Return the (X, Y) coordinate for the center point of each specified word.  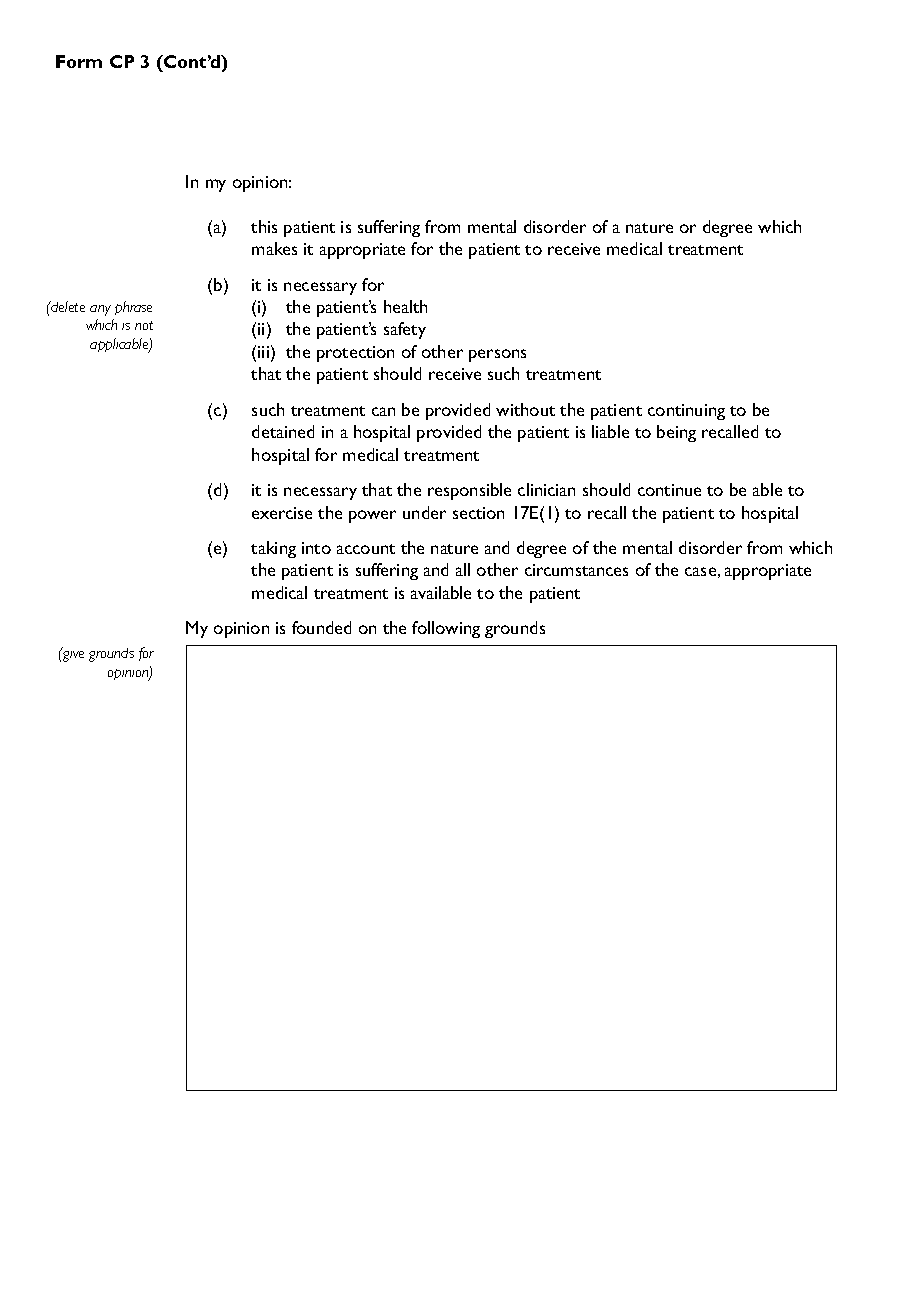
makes (274, 248)
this (264, 226)
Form (79, 61)
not (144, 325)
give (72, 654)
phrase (133, 308)
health (405, 306)
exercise (282, 513)
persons (497, 355)
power (372, 516)
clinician (546, 489)
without (525, 409)
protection (355, 354)
